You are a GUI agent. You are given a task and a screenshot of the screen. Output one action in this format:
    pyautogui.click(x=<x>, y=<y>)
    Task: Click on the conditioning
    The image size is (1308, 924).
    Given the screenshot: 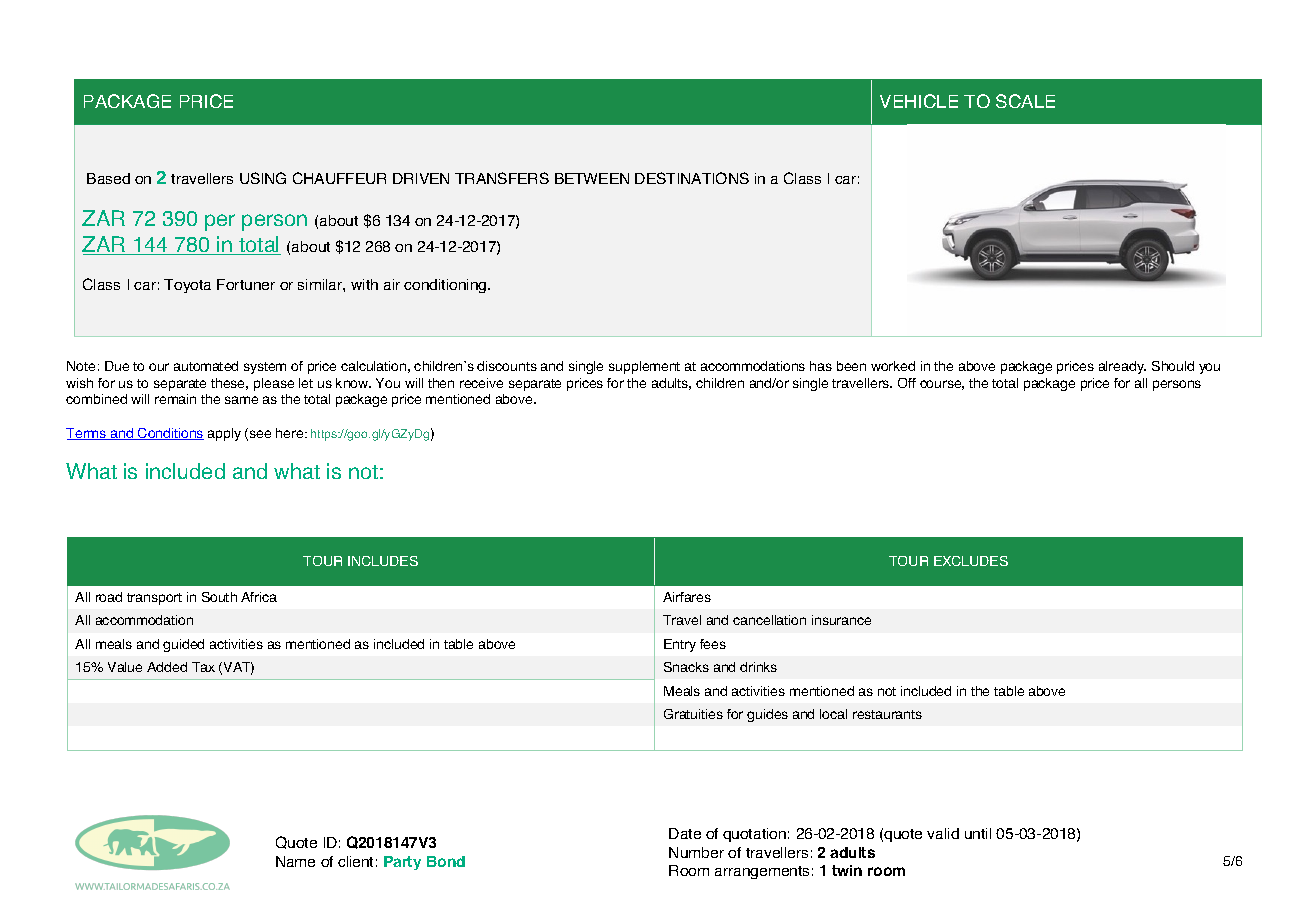 What is the action you would take?
    pyautogui.click(x=446, y=286)
